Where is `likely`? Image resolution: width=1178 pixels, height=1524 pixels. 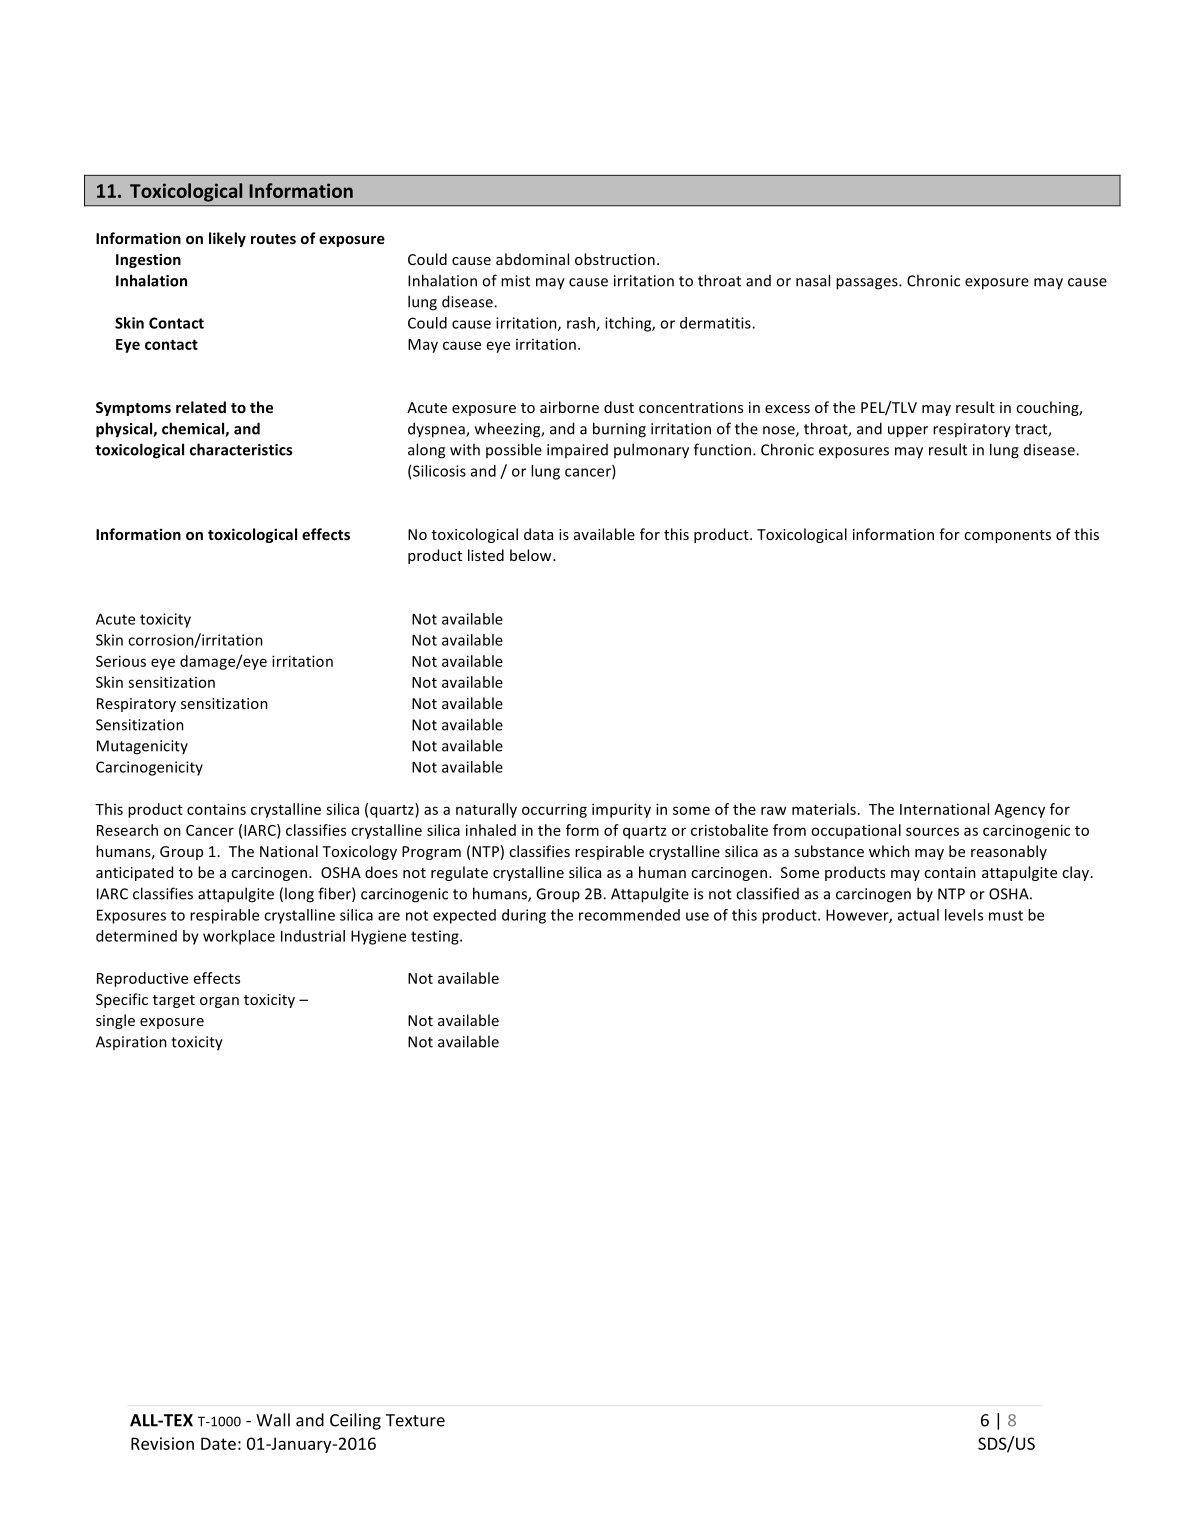
likely is located at coordinates (227, 239).
